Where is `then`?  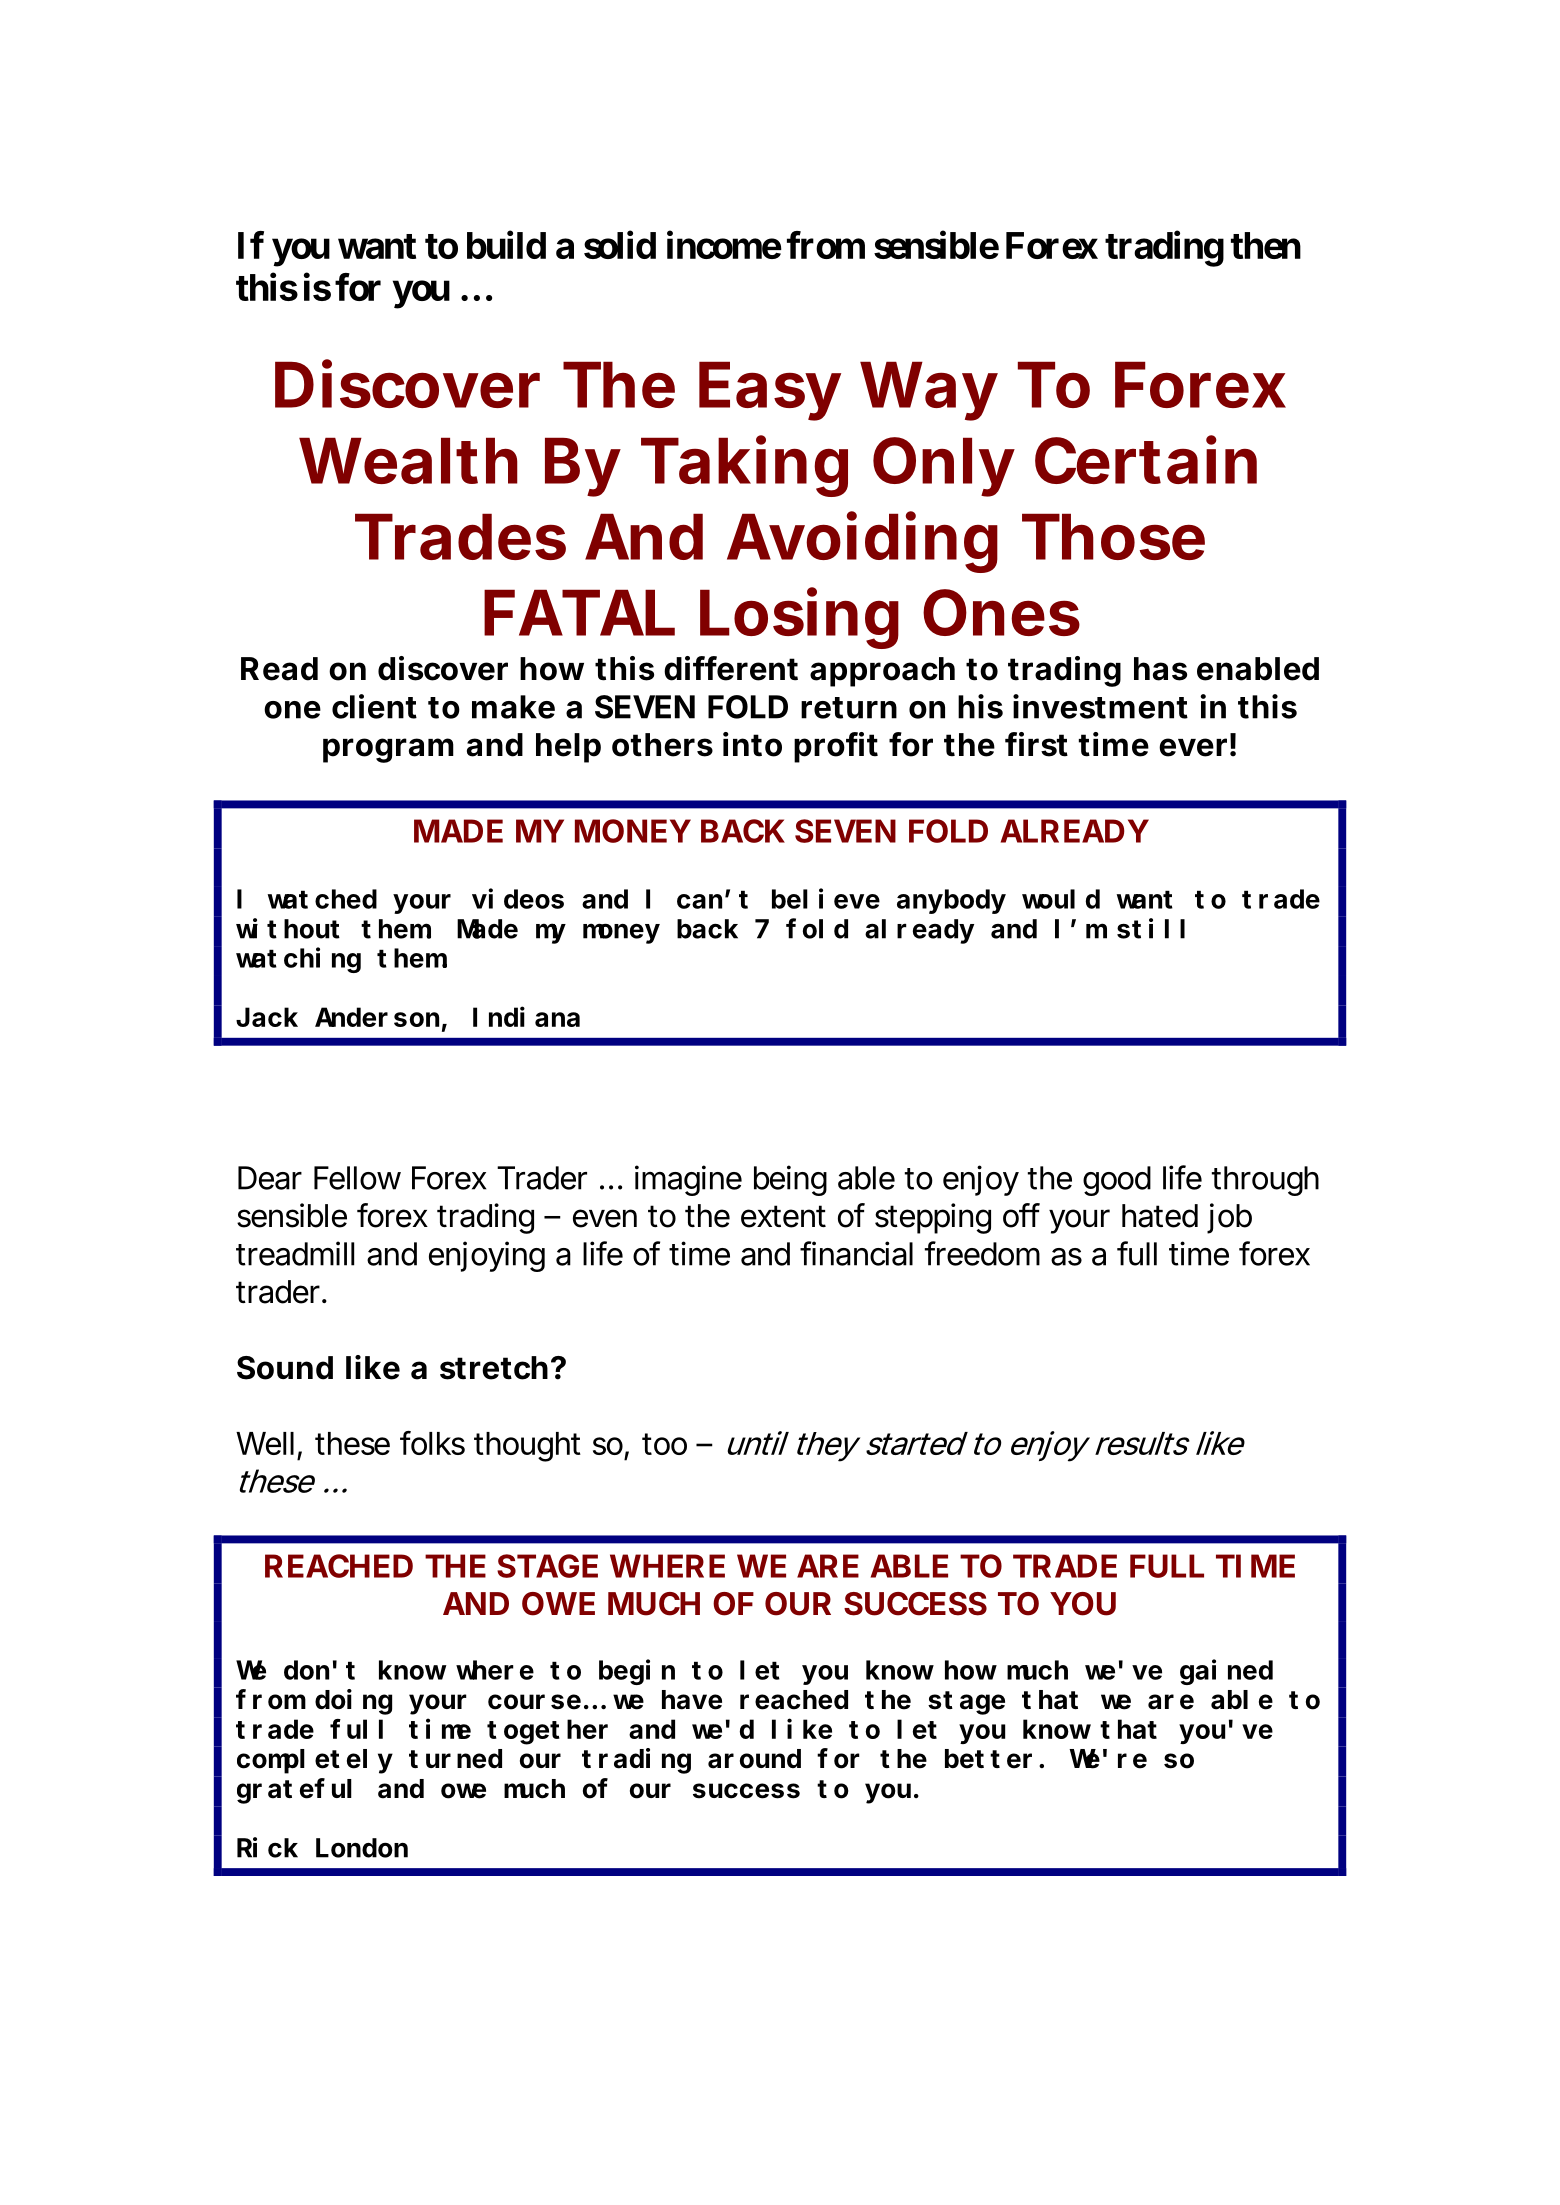 then is located at coordinates (1266, 245).
